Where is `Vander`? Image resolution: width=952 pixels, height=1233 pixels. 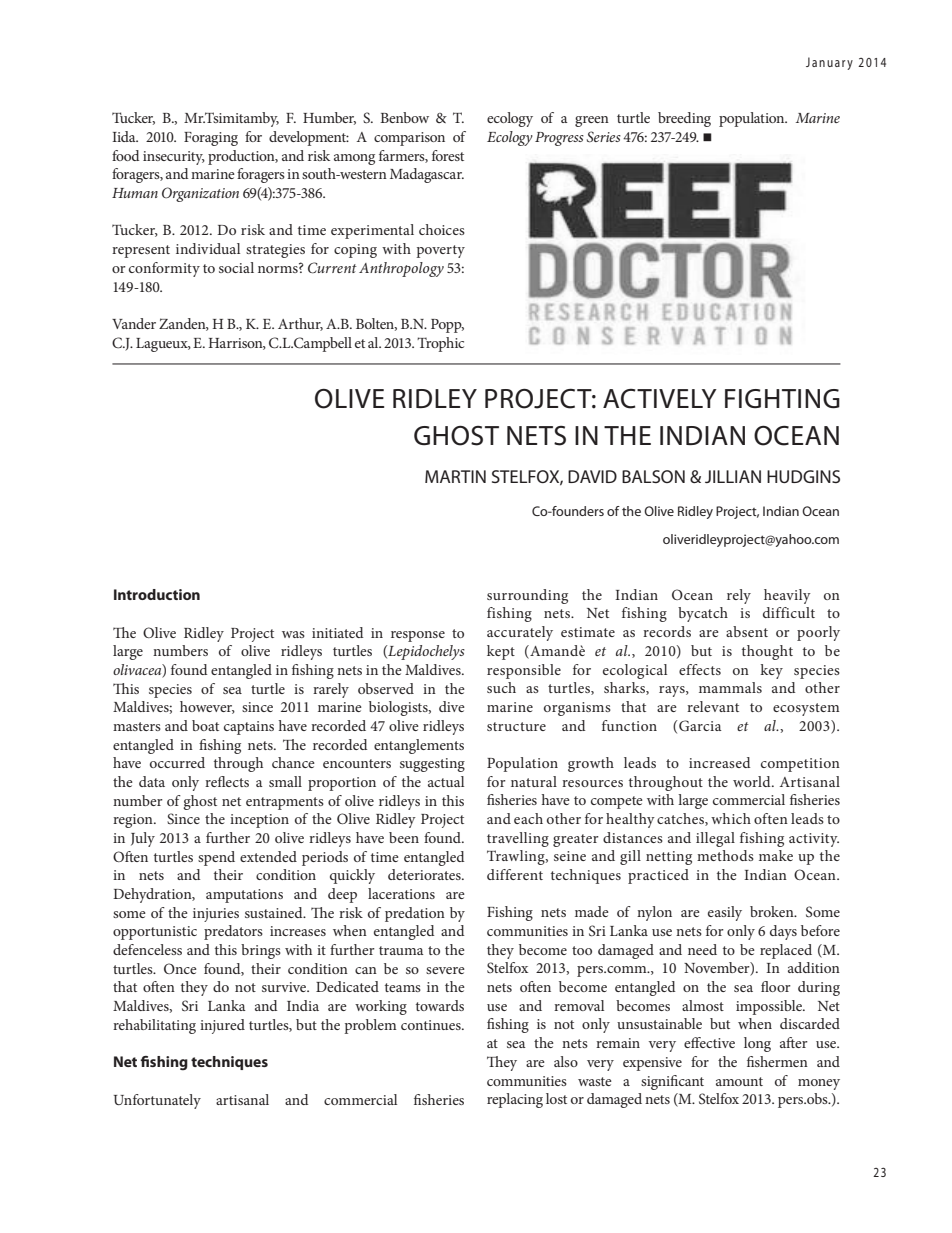 Vander is located at coordinates (134, 323).
